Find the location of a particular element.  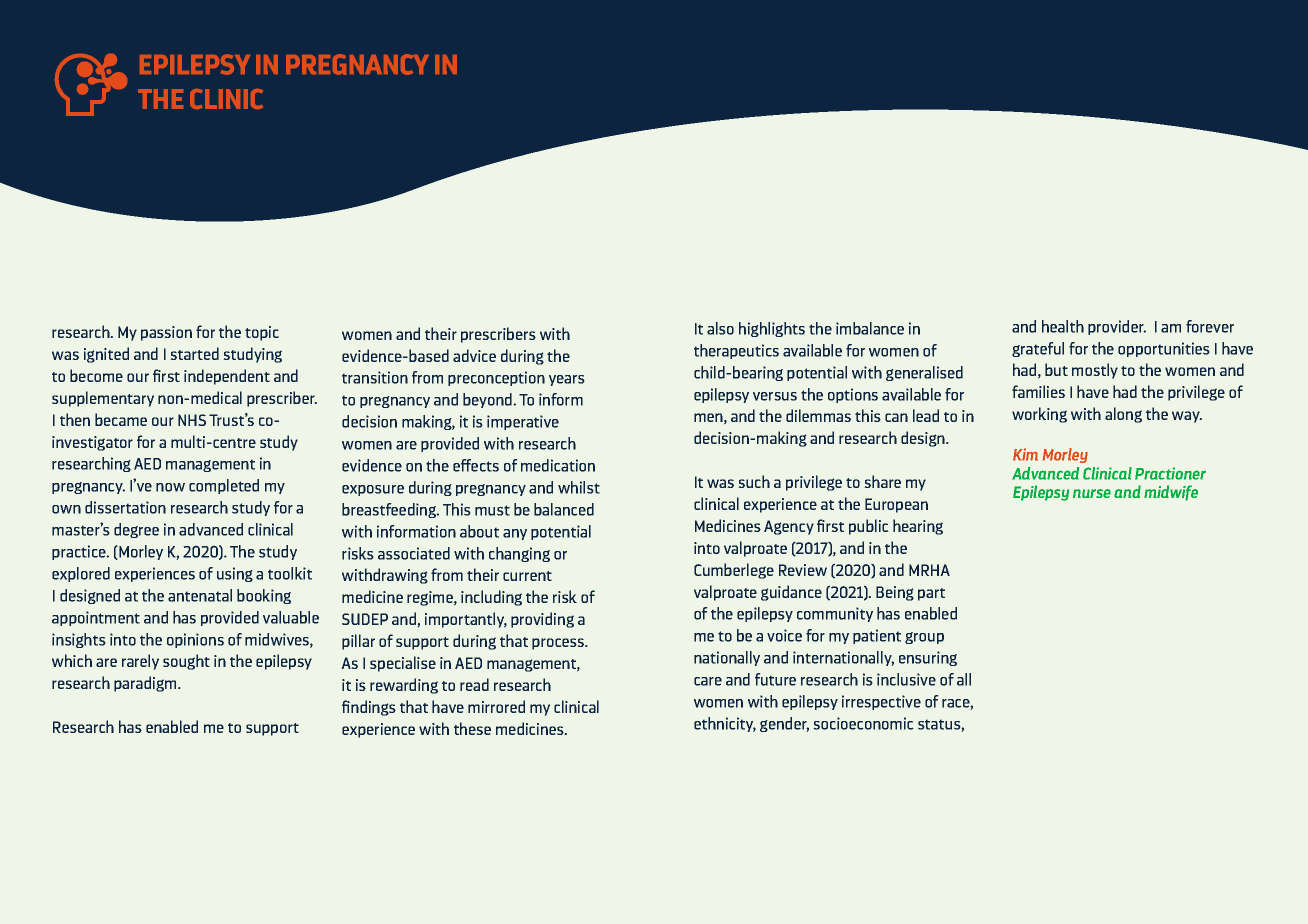

also is located at coordinates (720, 328).
